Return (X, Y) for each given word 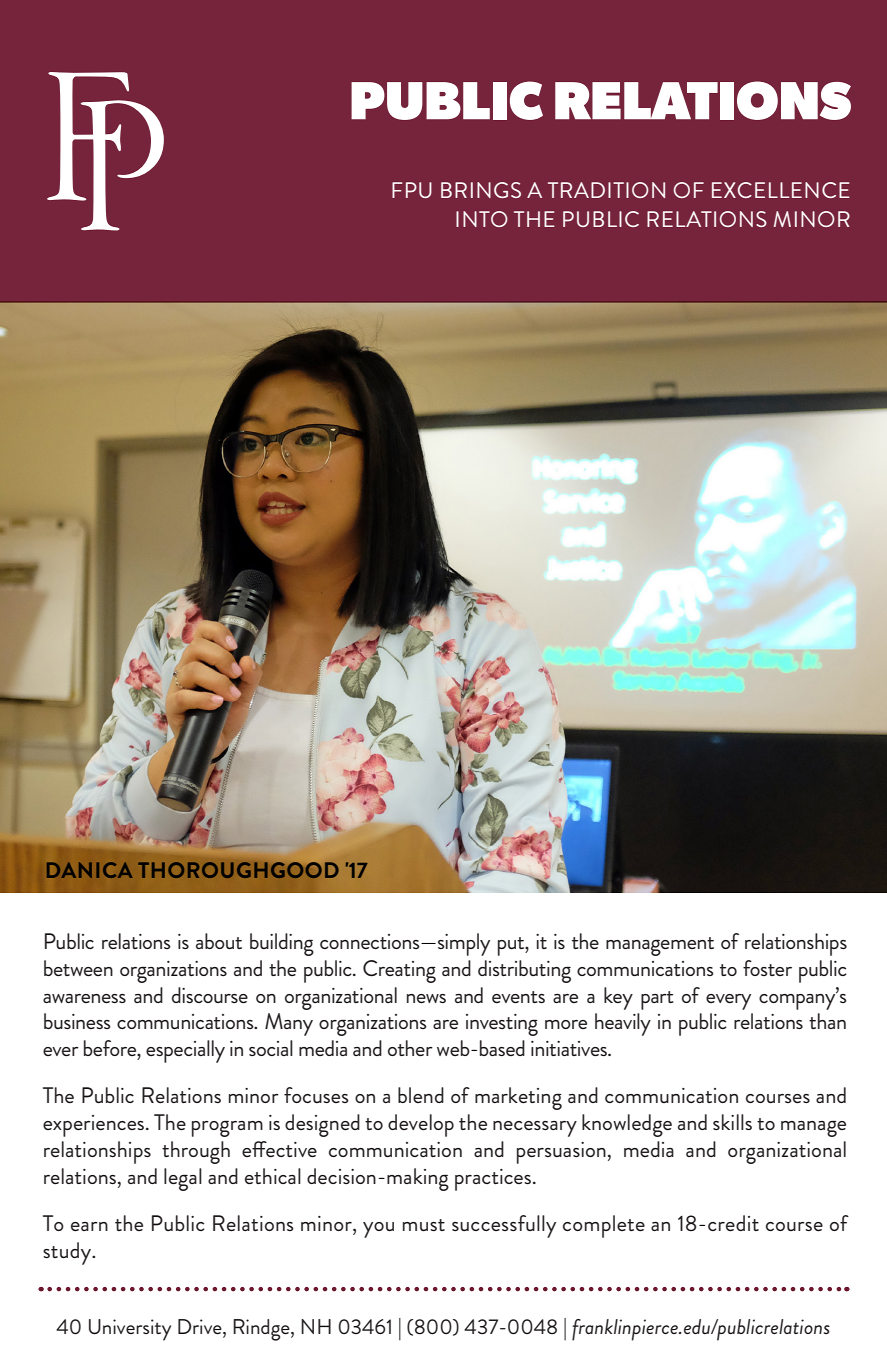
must (424, 1225)
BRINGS (481, 190)
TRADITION (606, 190)
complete (604, 1226)
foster (767, 968)
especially (185, 1051)
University (130, 1330)
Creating (399, 971)
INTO (482, 219)
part (657, 1000)
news (426, 998)
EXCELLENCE (781, 190)
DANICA (89, 870)
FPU (412, 190)
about (219, 941)
